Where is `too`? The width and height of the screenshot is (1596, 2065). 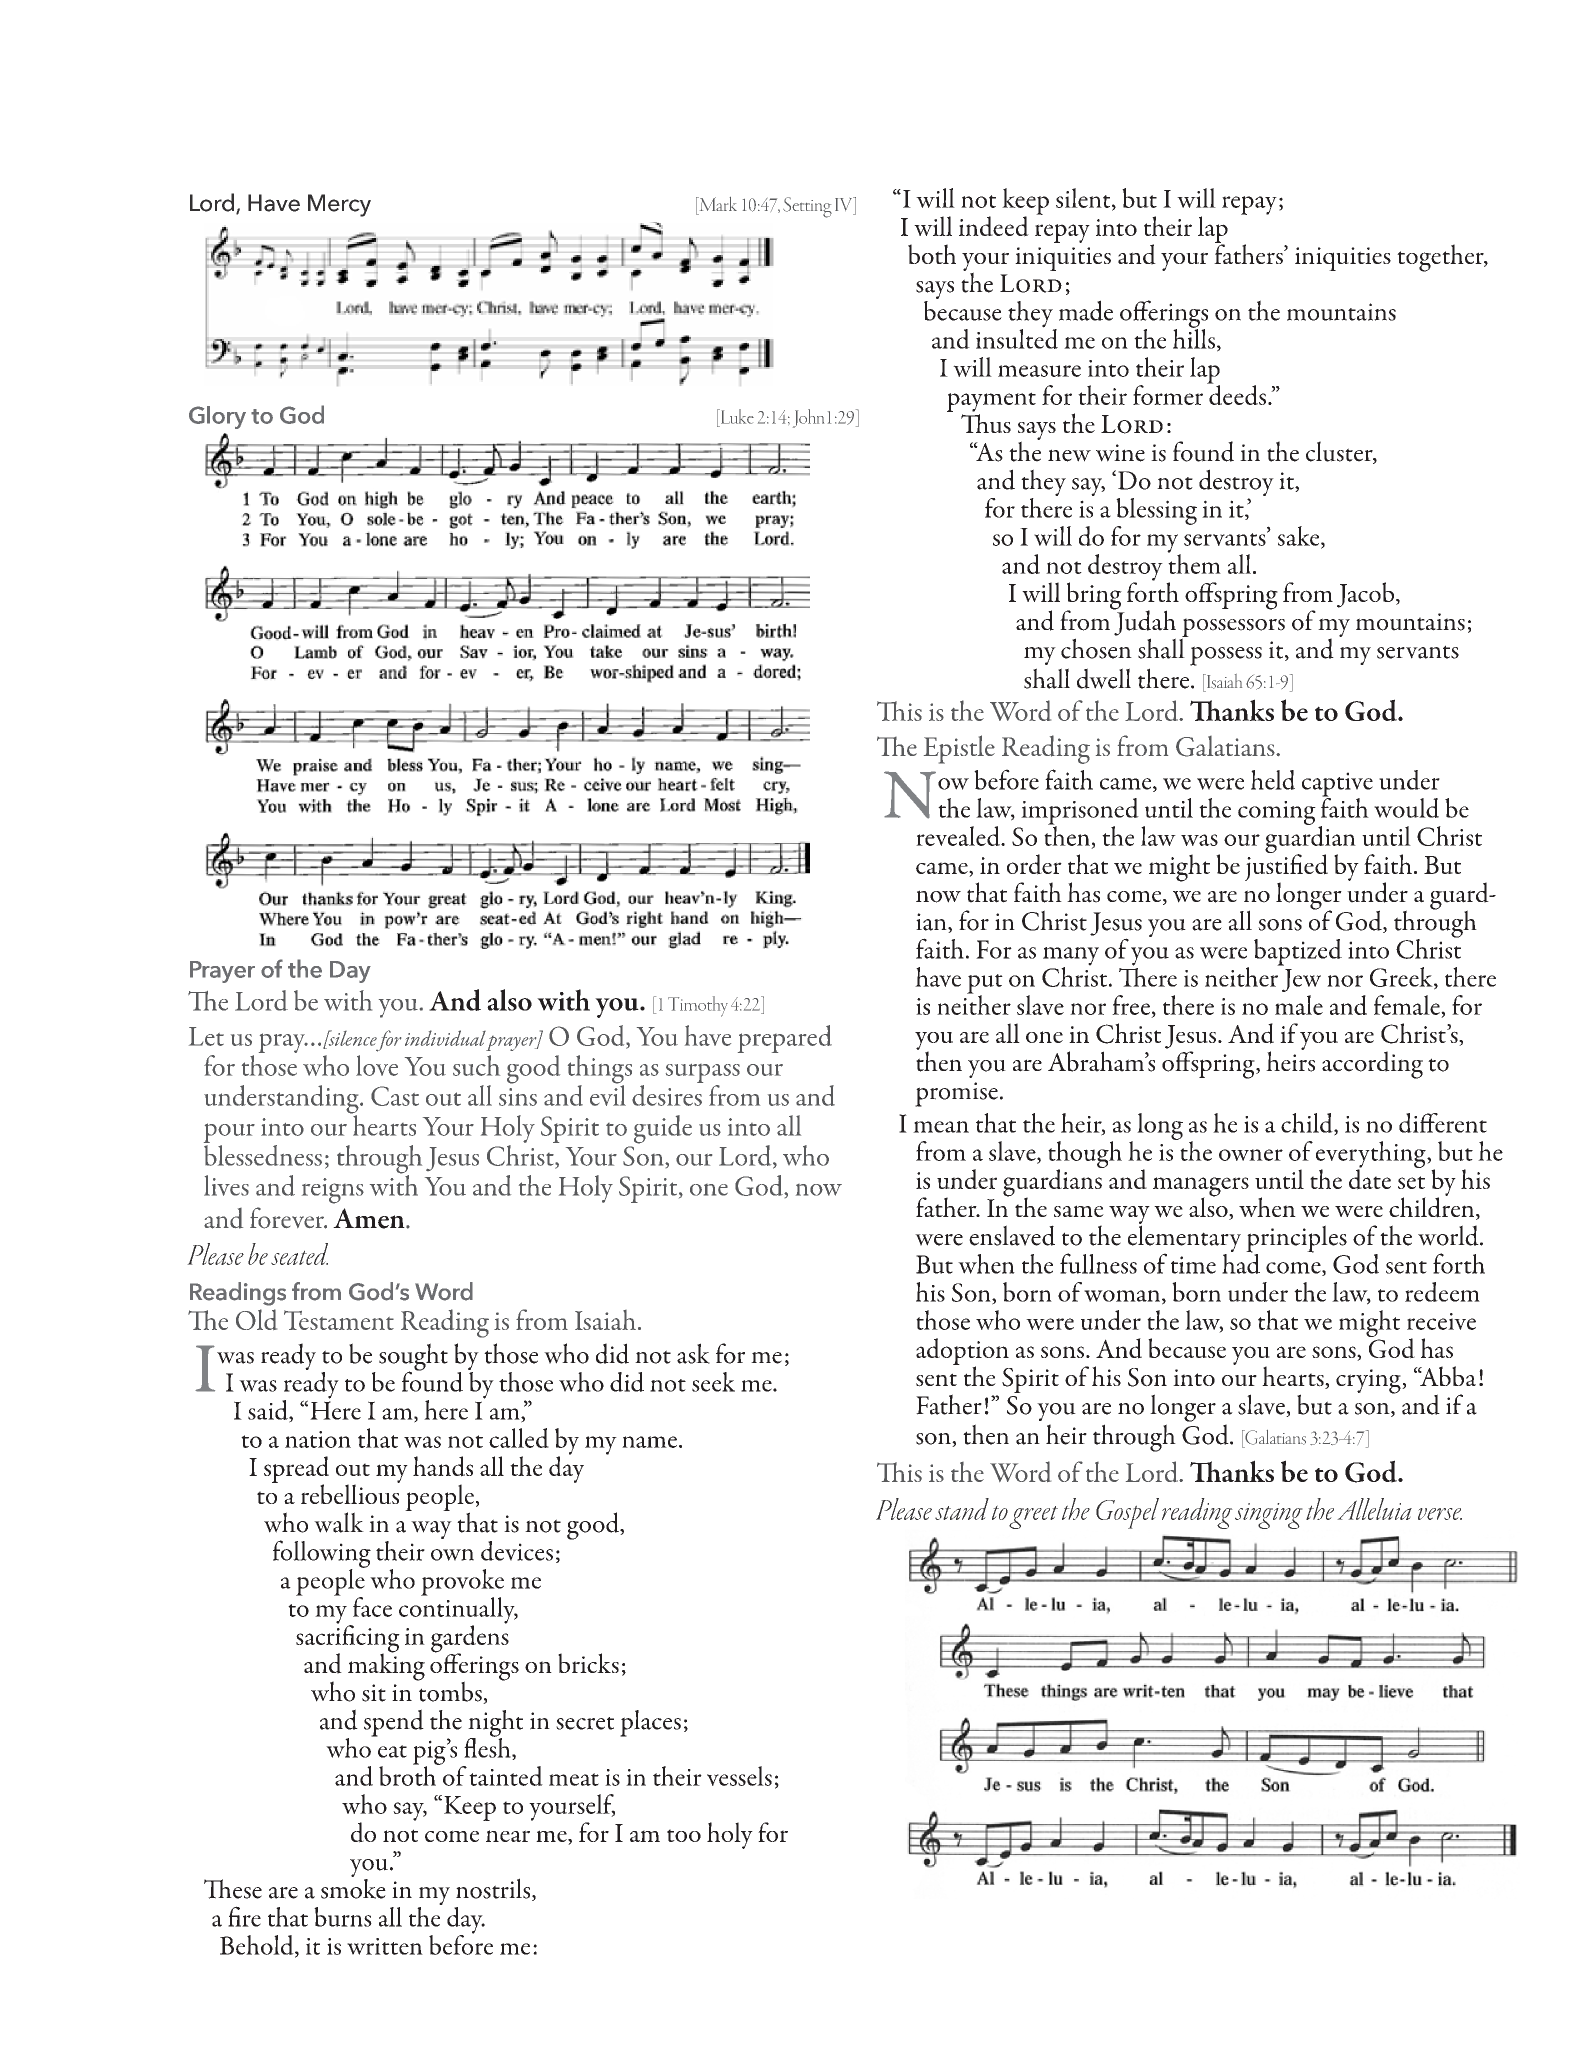
too is located at coordinates (684, 1835).
